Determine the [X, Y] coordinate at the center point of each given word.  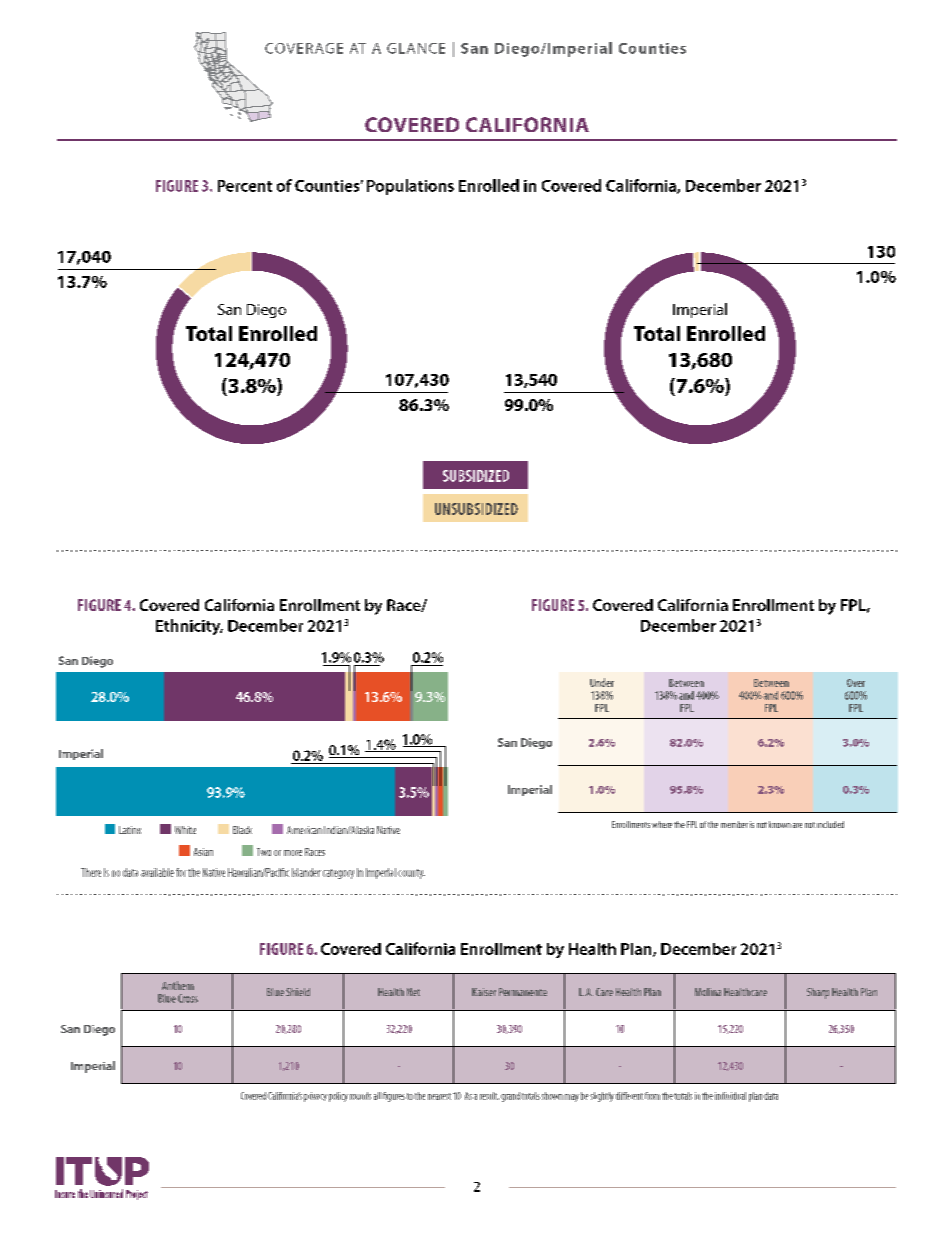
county [411, 874]
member [734, 824]
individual [730, 1096]
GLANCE [416, 48]
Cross [188, 998]
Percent [245, 186]
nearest [439, 1096]
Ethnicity [189, 627]
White [185, 830]
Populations [410, 187]
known [780, 824]
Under [602, 682]
